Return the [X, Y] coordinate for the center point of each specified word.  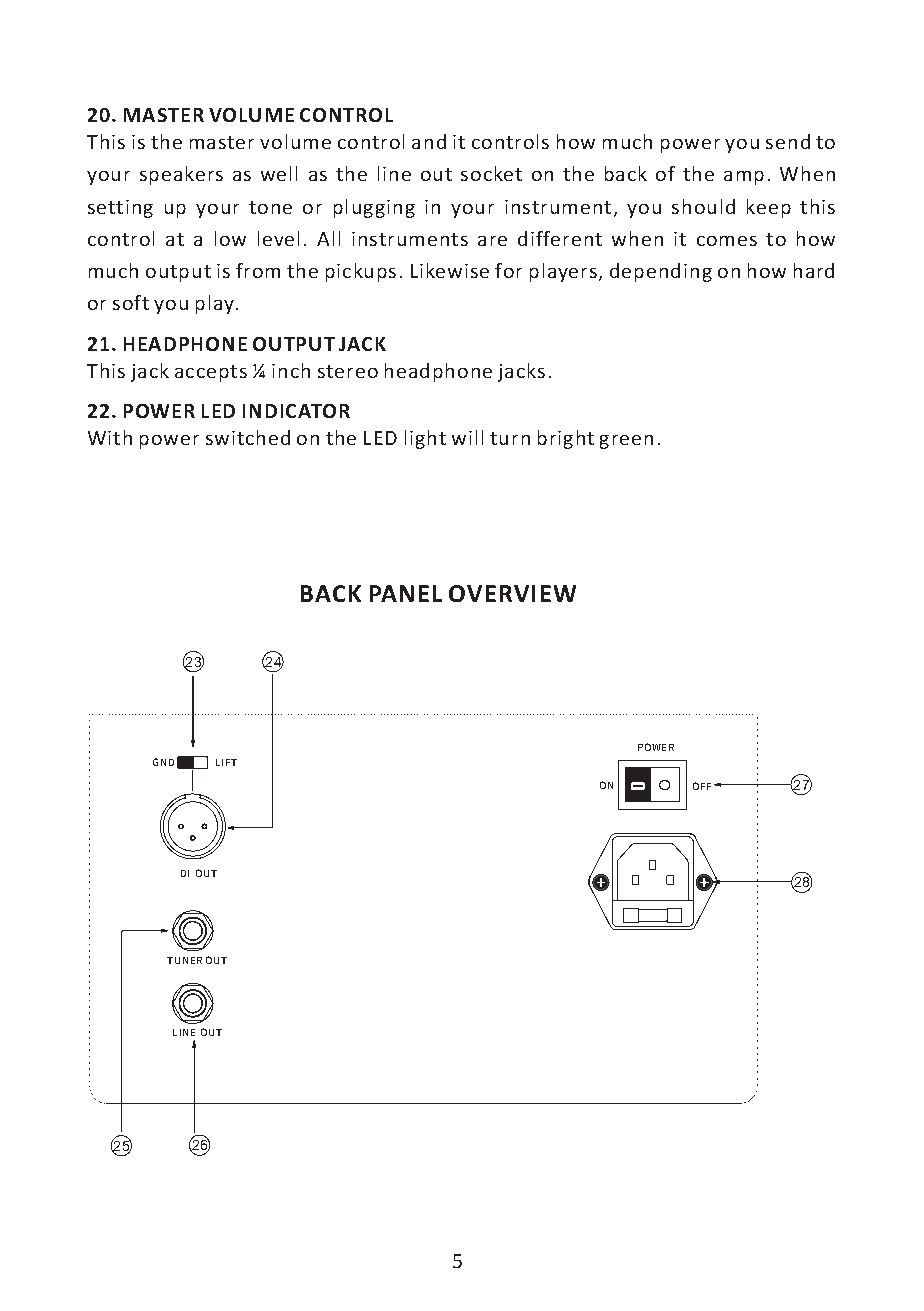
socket [491, 173]
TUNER [184, 960]
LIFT [226, 762]
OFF [702, 786]
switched [248, 437]
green [626, 442]
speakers [181, 175]
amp [744, 178]
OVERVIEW [512, 593]
